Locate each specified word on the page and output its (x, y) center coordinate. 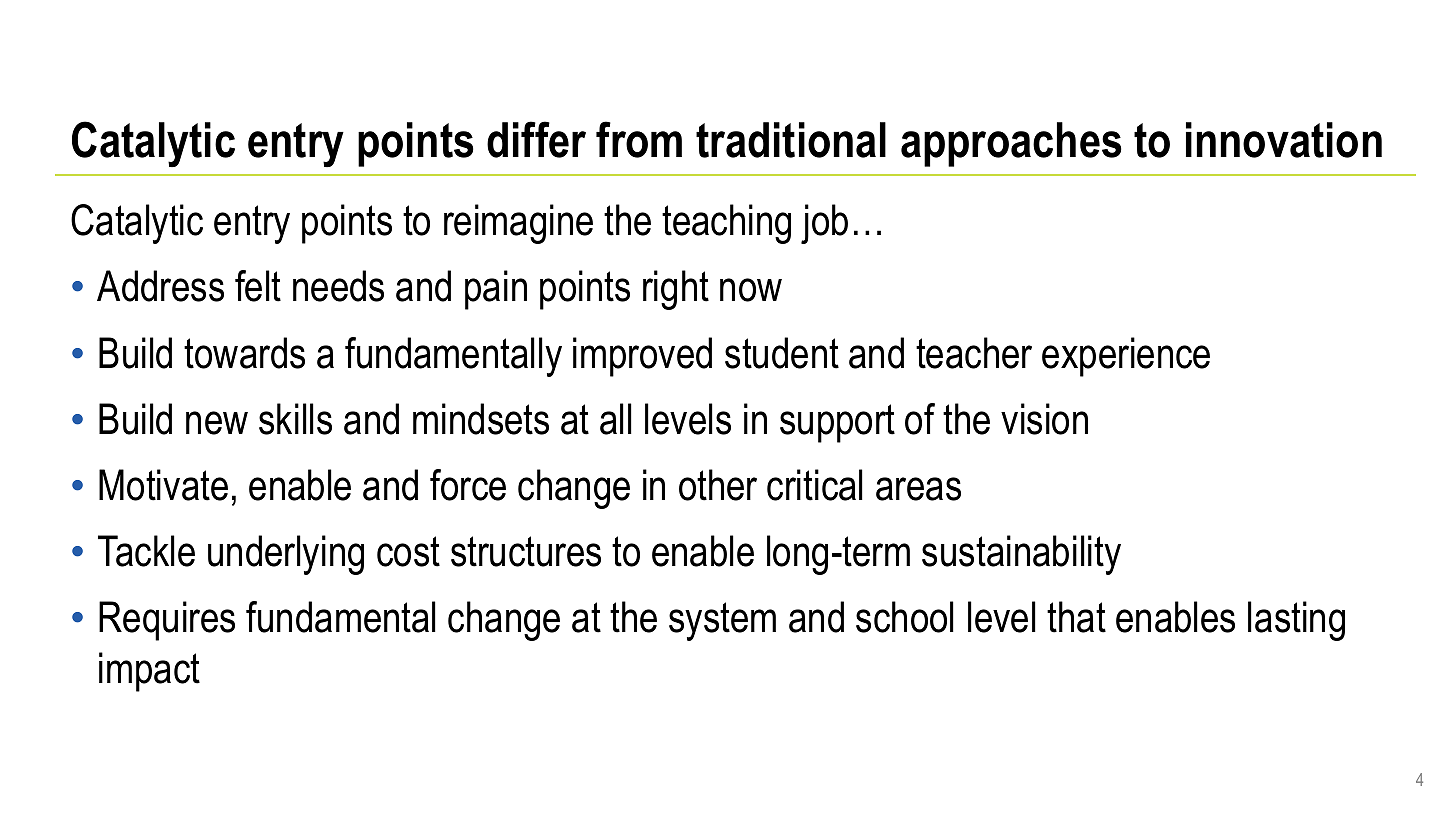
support (837, 423)
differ (536, 139)
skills (295, 419)
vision (1044, 419)
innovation (1284, 140)
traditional (791, 140)
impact (149, 672)
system (722, 621)
